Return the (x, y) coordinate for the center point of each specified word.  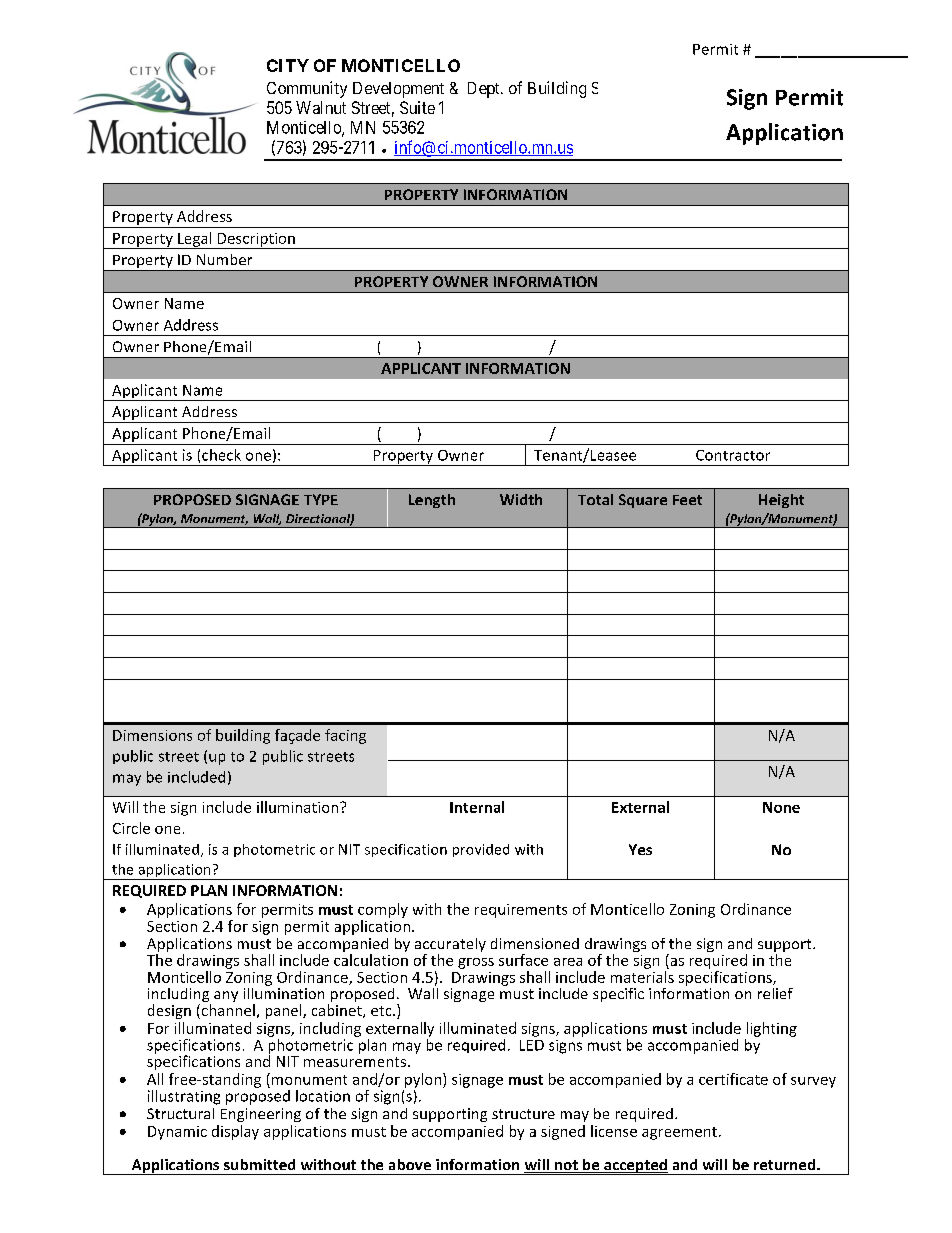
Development (398, 90)
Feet (687, 500)
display (235, 1132)
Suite (417, 107)
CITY (288, 65)
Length (432, 501)
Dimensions (152, 735)
